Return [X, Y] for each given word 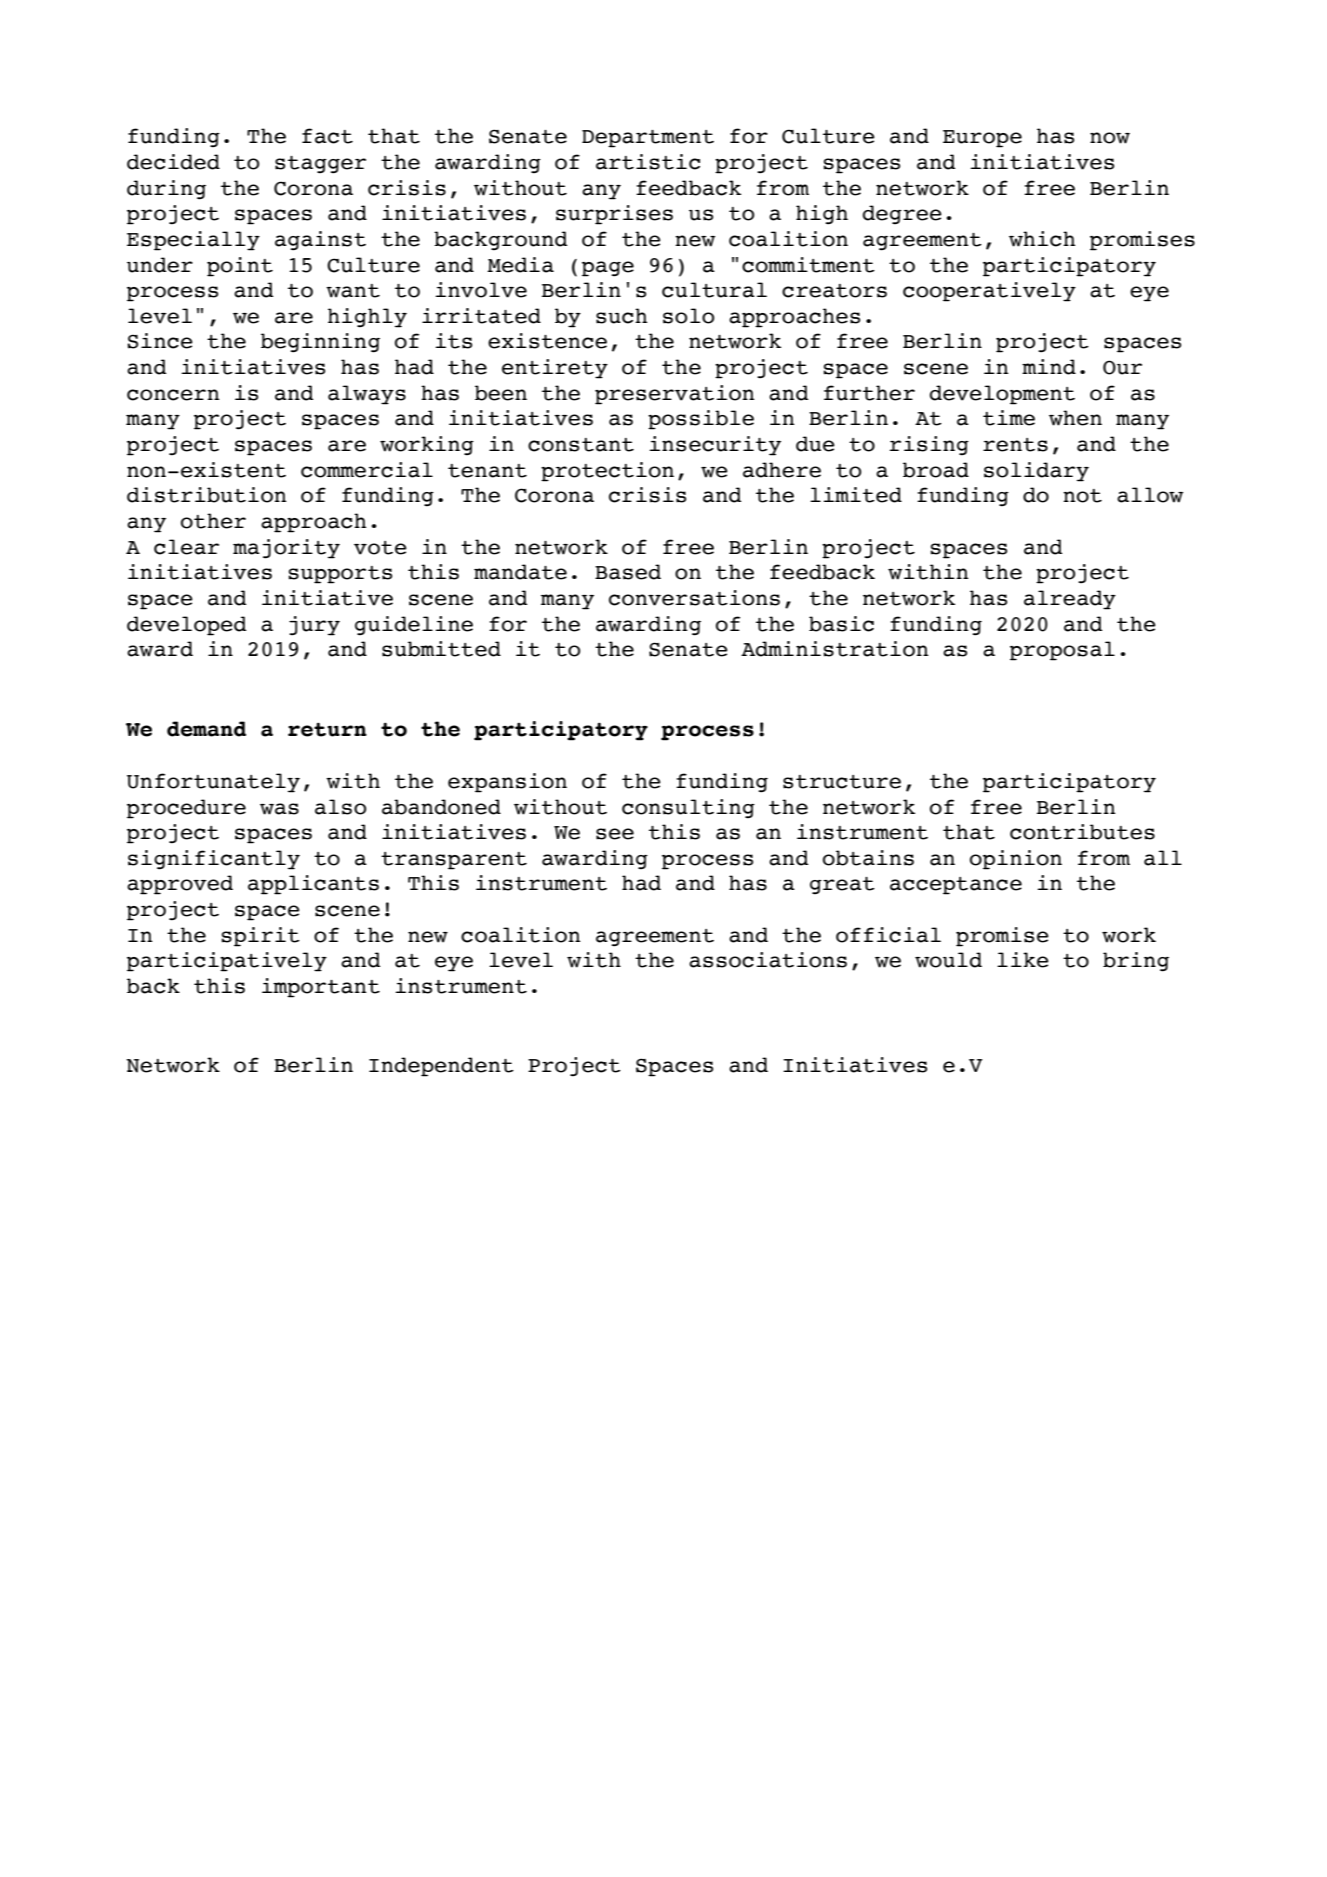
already [1070, 600]
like [1023, 960]
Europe [982, 139]
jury [314, 626]
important [321, 988]
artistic [648, 162]
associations [768, 960]
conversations [694, 598]
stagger [320, 165]
